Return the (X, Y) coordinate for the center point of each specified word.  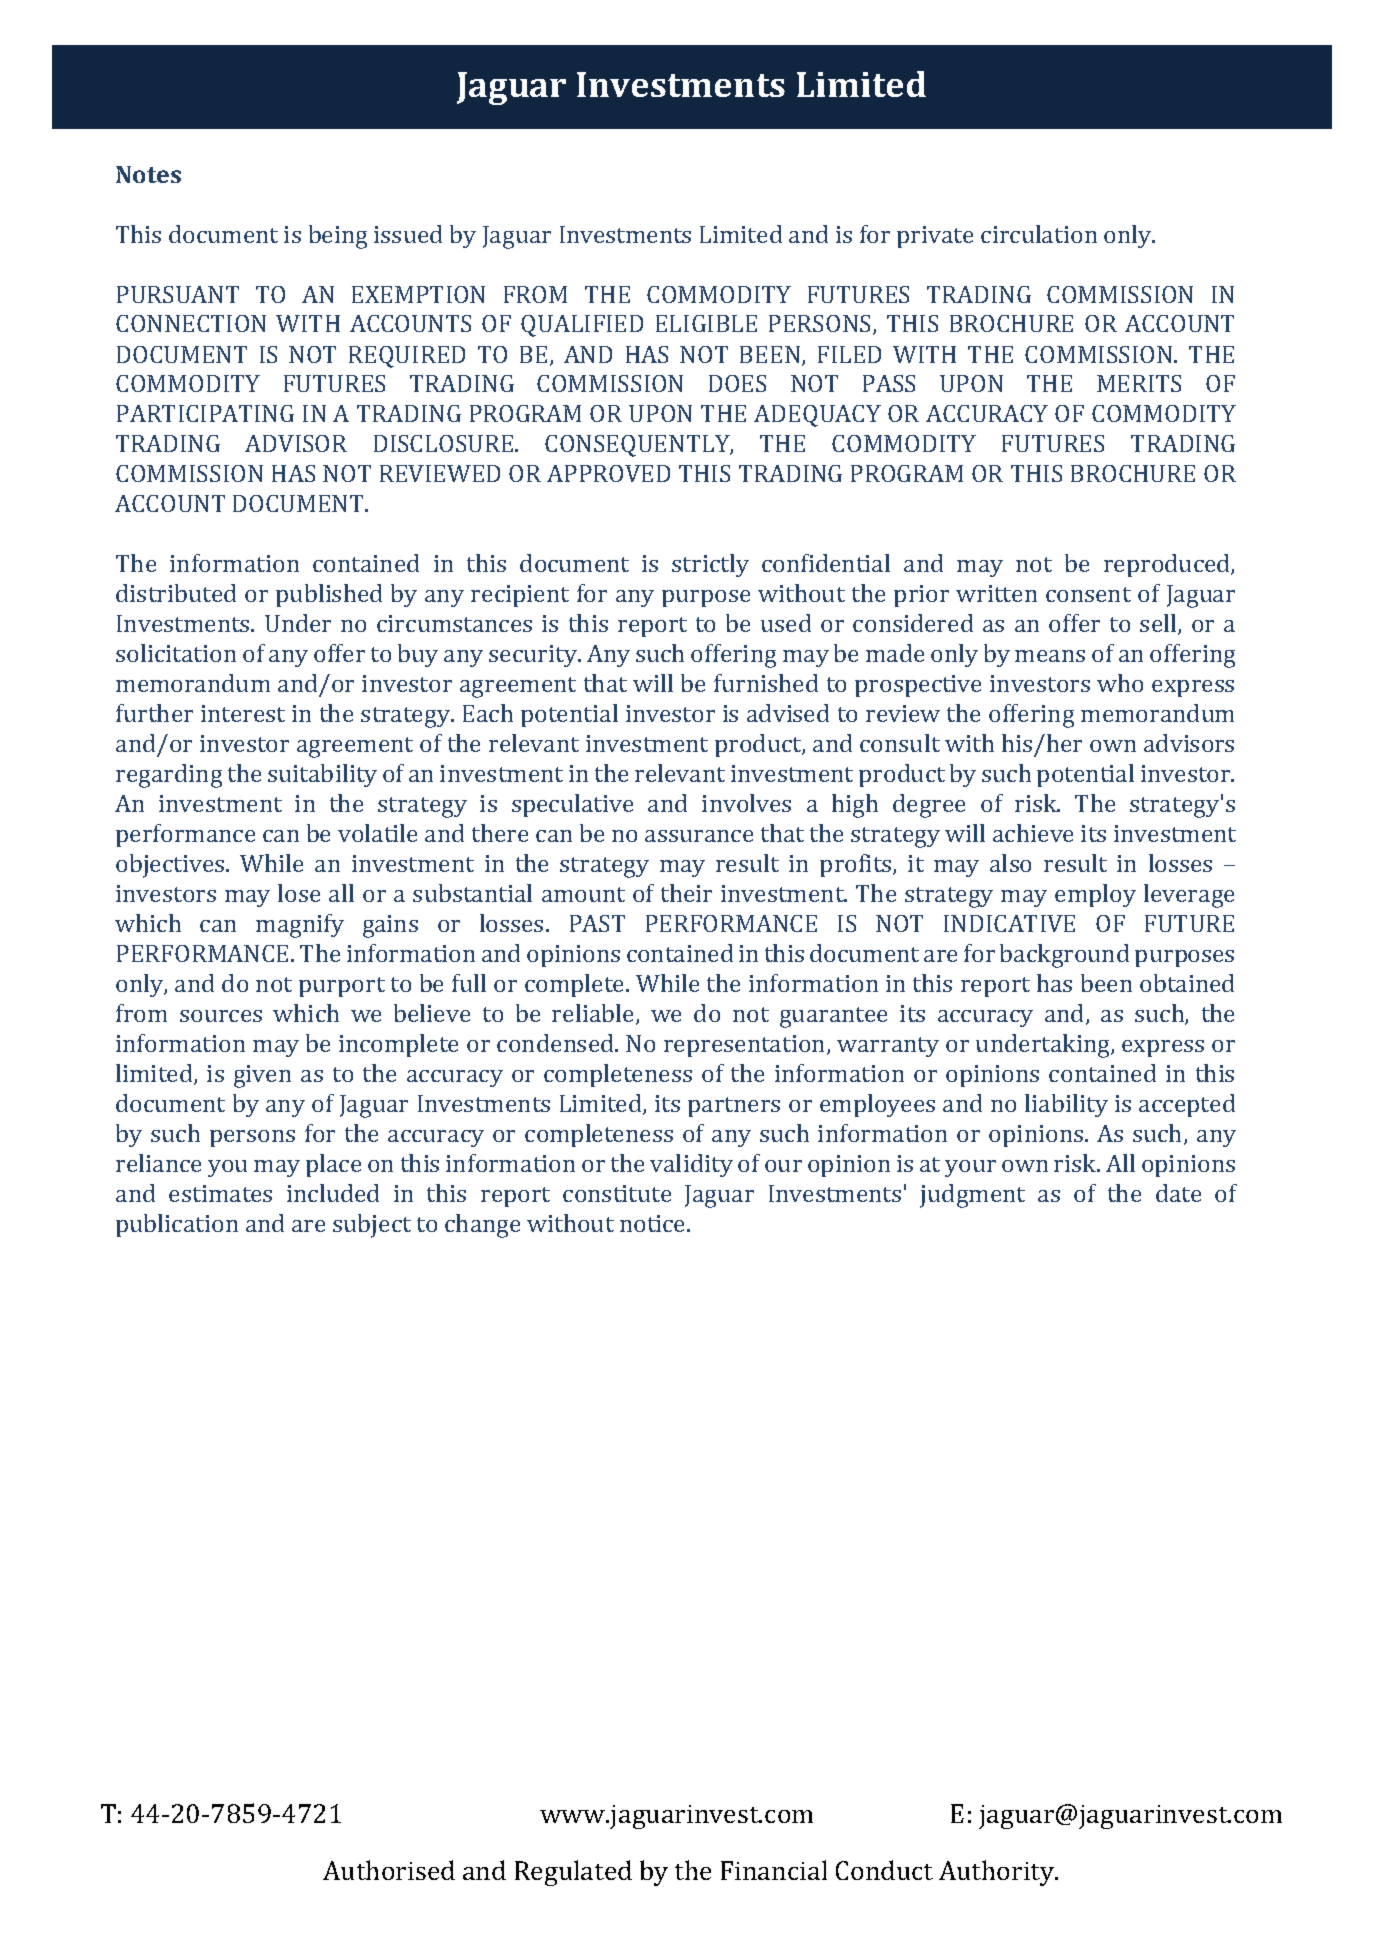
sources (221, 1016)
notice (654, 1223)
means (1050, 656)
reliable (594, 1014)
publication (177, 1225)
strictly (710, 565)
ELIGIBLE (706, 323)
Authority (998, 1873)
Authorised (389, 1870)
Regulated (573, 1873)
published (329, 595)
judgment (972, 1196)
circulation (1039, 234)
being (338, 237)
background (1064, 956)
